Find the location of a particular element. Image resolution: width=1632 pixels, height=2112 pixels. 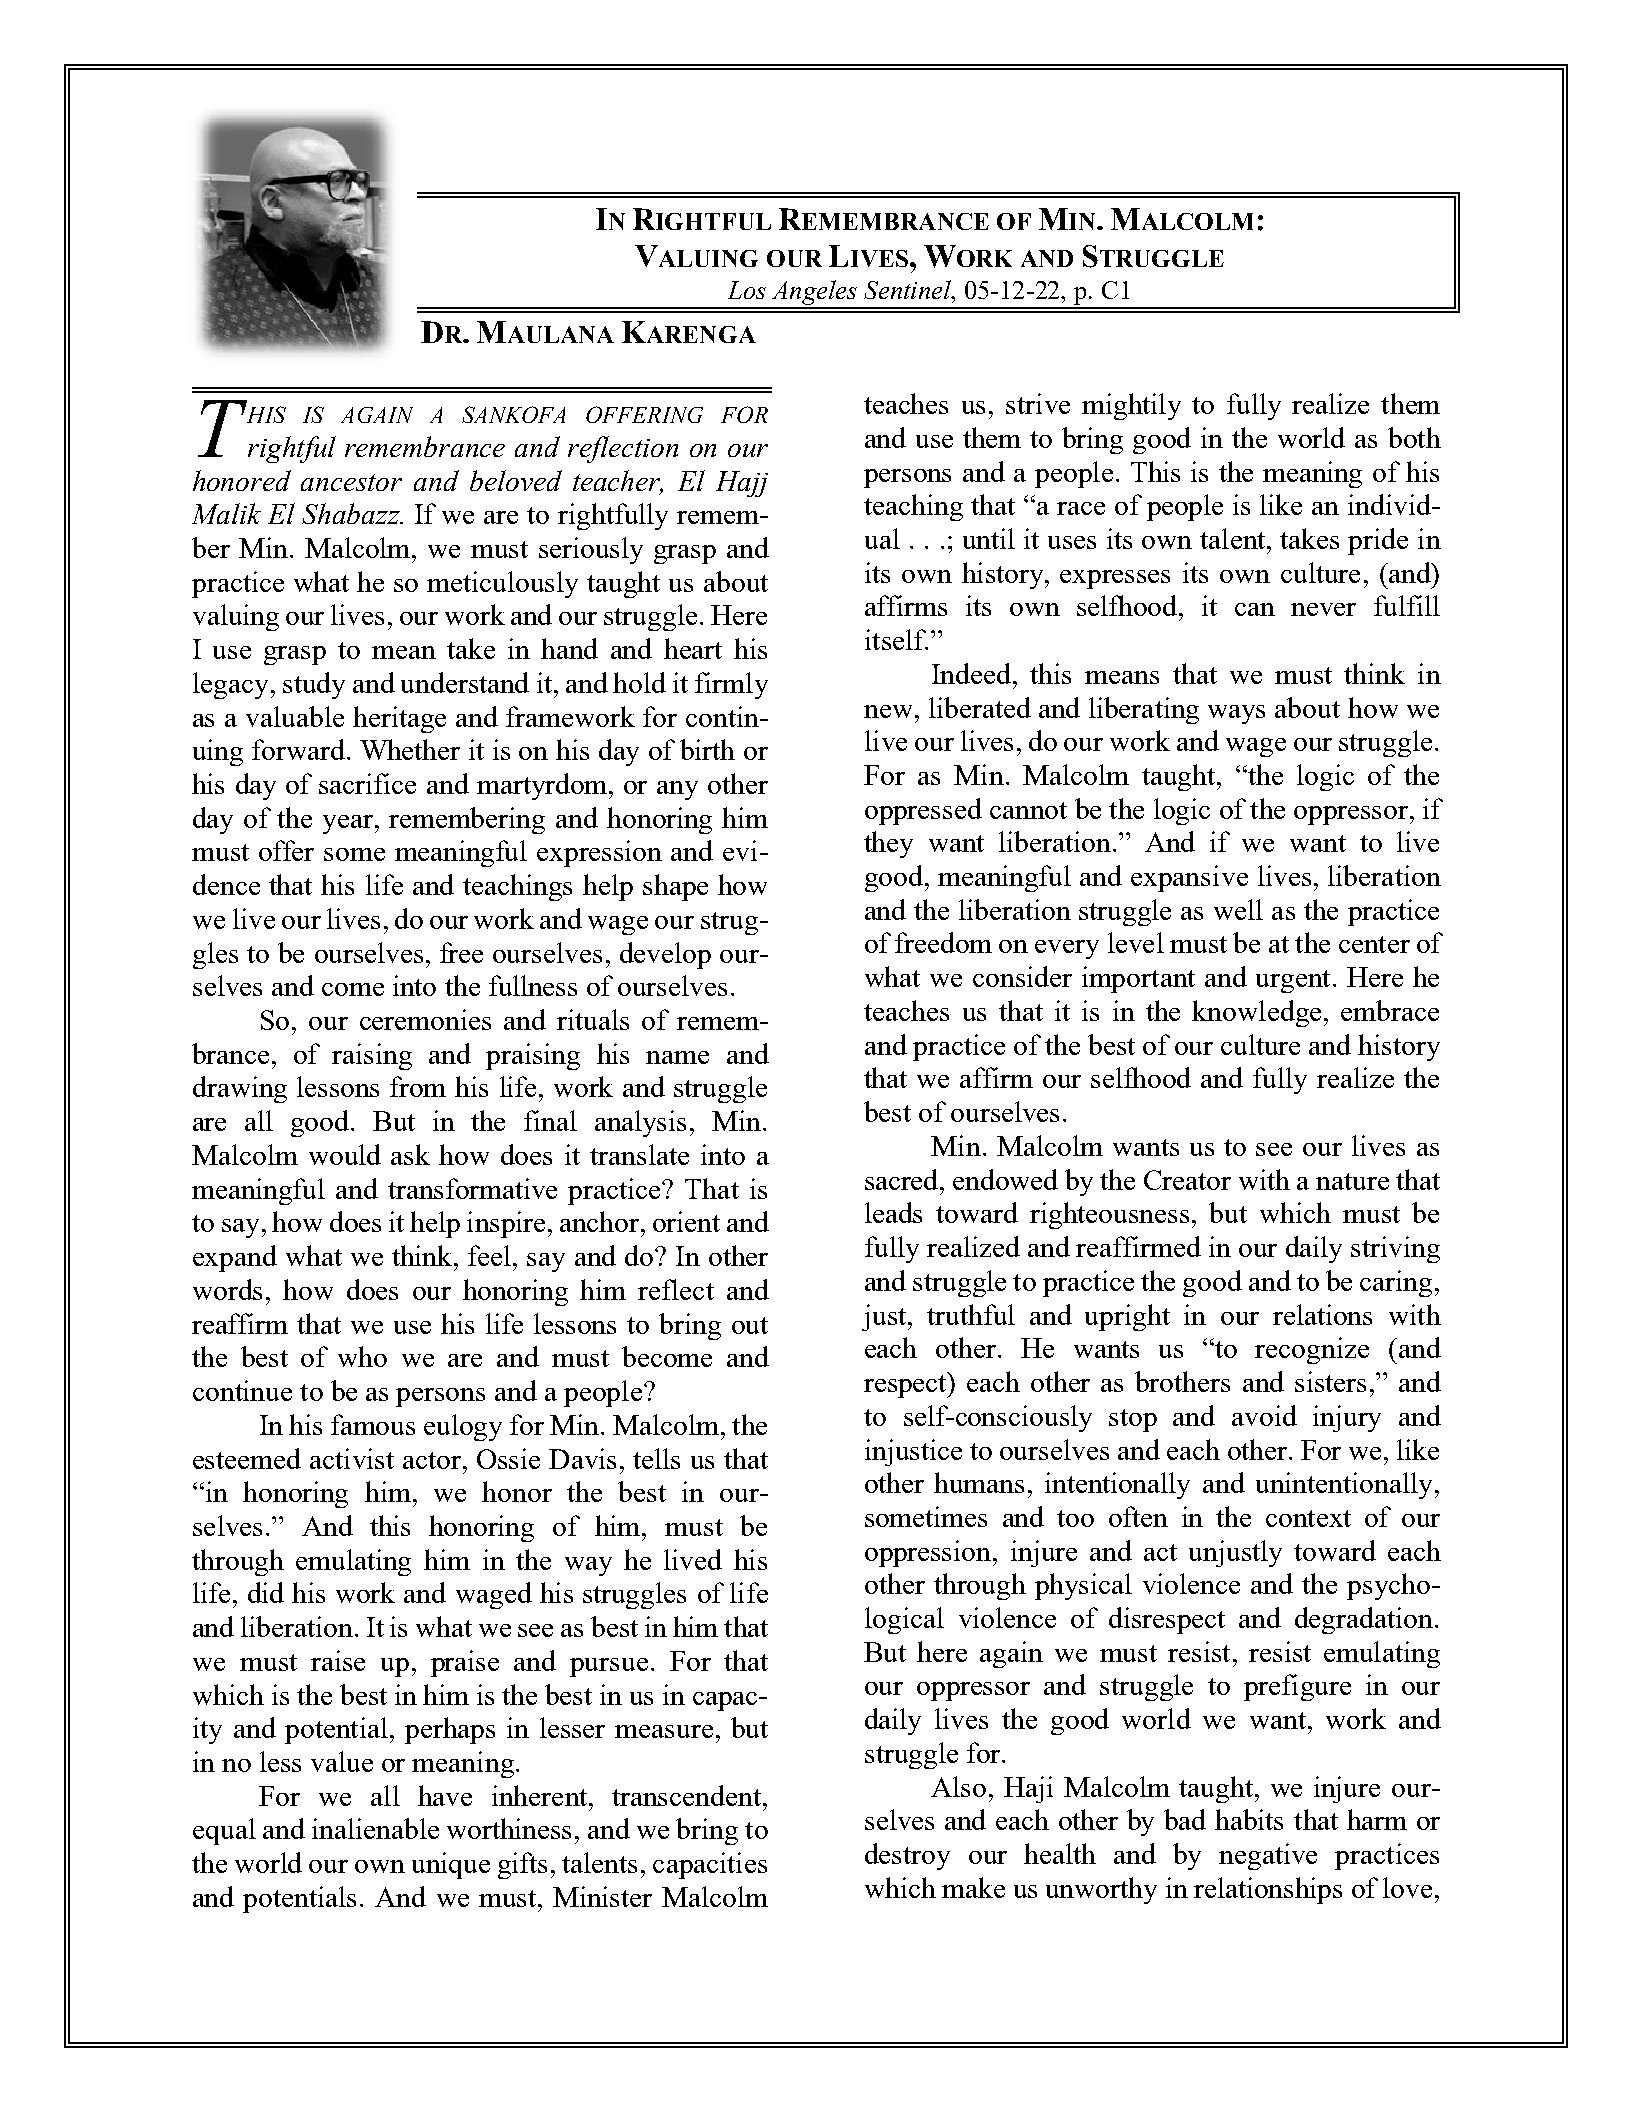

truthful is located at coordinates (971, 1314).
